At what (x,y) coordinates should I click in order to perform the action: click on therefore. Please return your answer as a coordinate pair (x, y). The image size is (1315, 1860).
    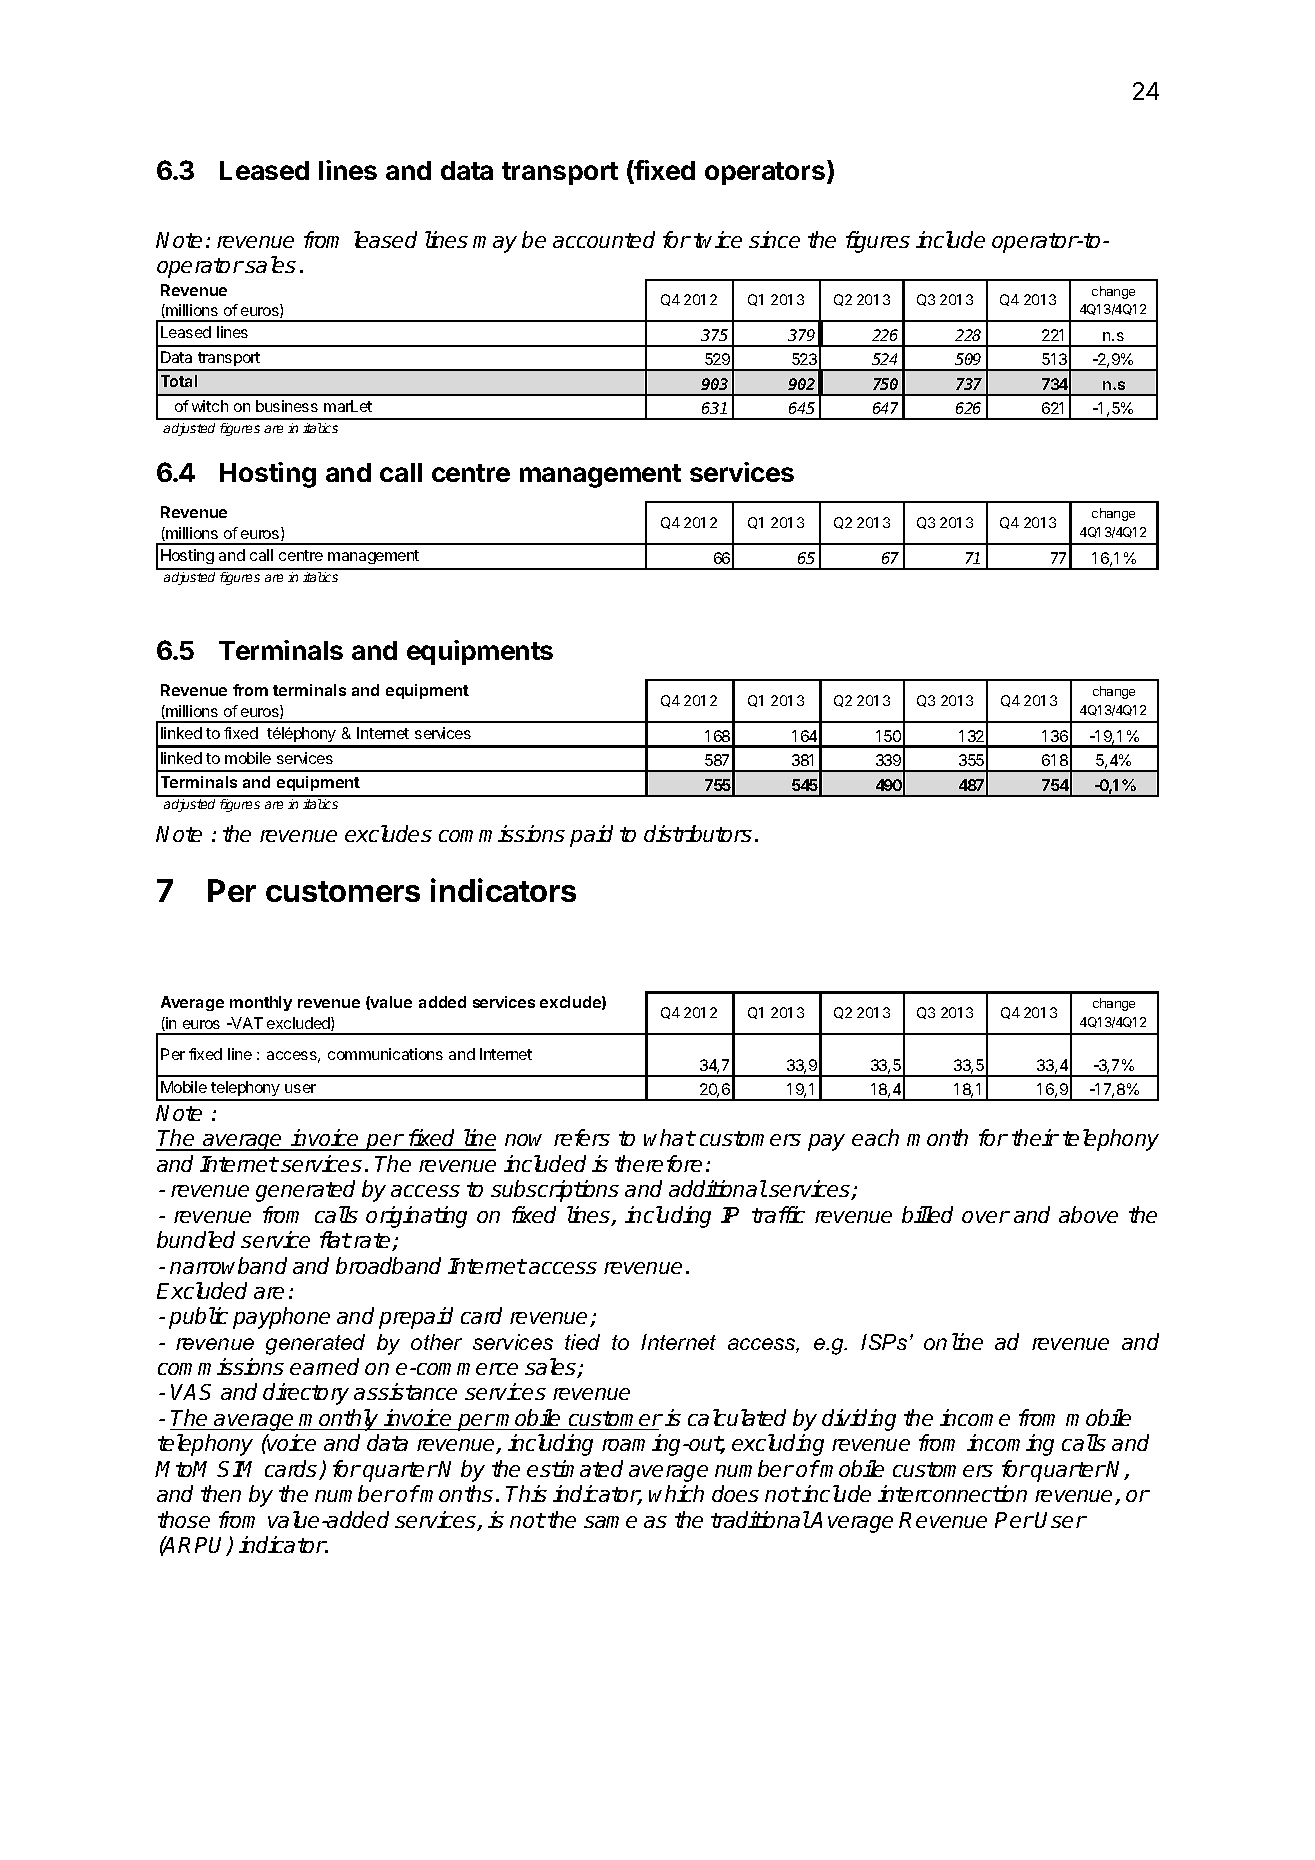
    Looking at the image, I should click on (658, 1163).
